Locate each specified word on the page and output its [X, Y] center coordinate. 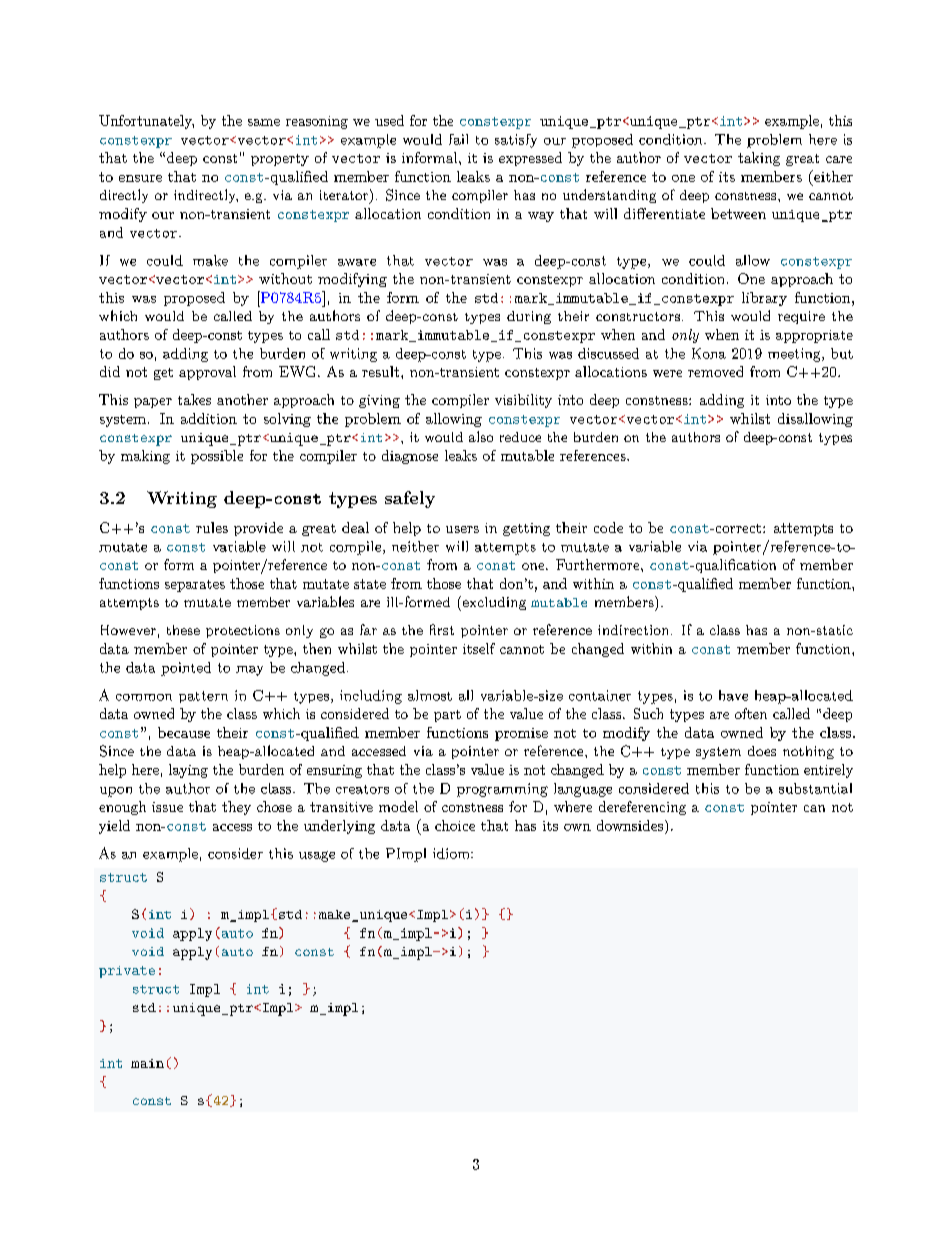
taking [759, 159]
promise [521, 734]
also [481, 436]
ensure [140, 178]
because [184, 732]
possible [217, 457]
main [147, 1063]
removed [715, 371]
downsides [630, 825]
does [762, 751]
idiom [452, 853]
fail [458, 139]
